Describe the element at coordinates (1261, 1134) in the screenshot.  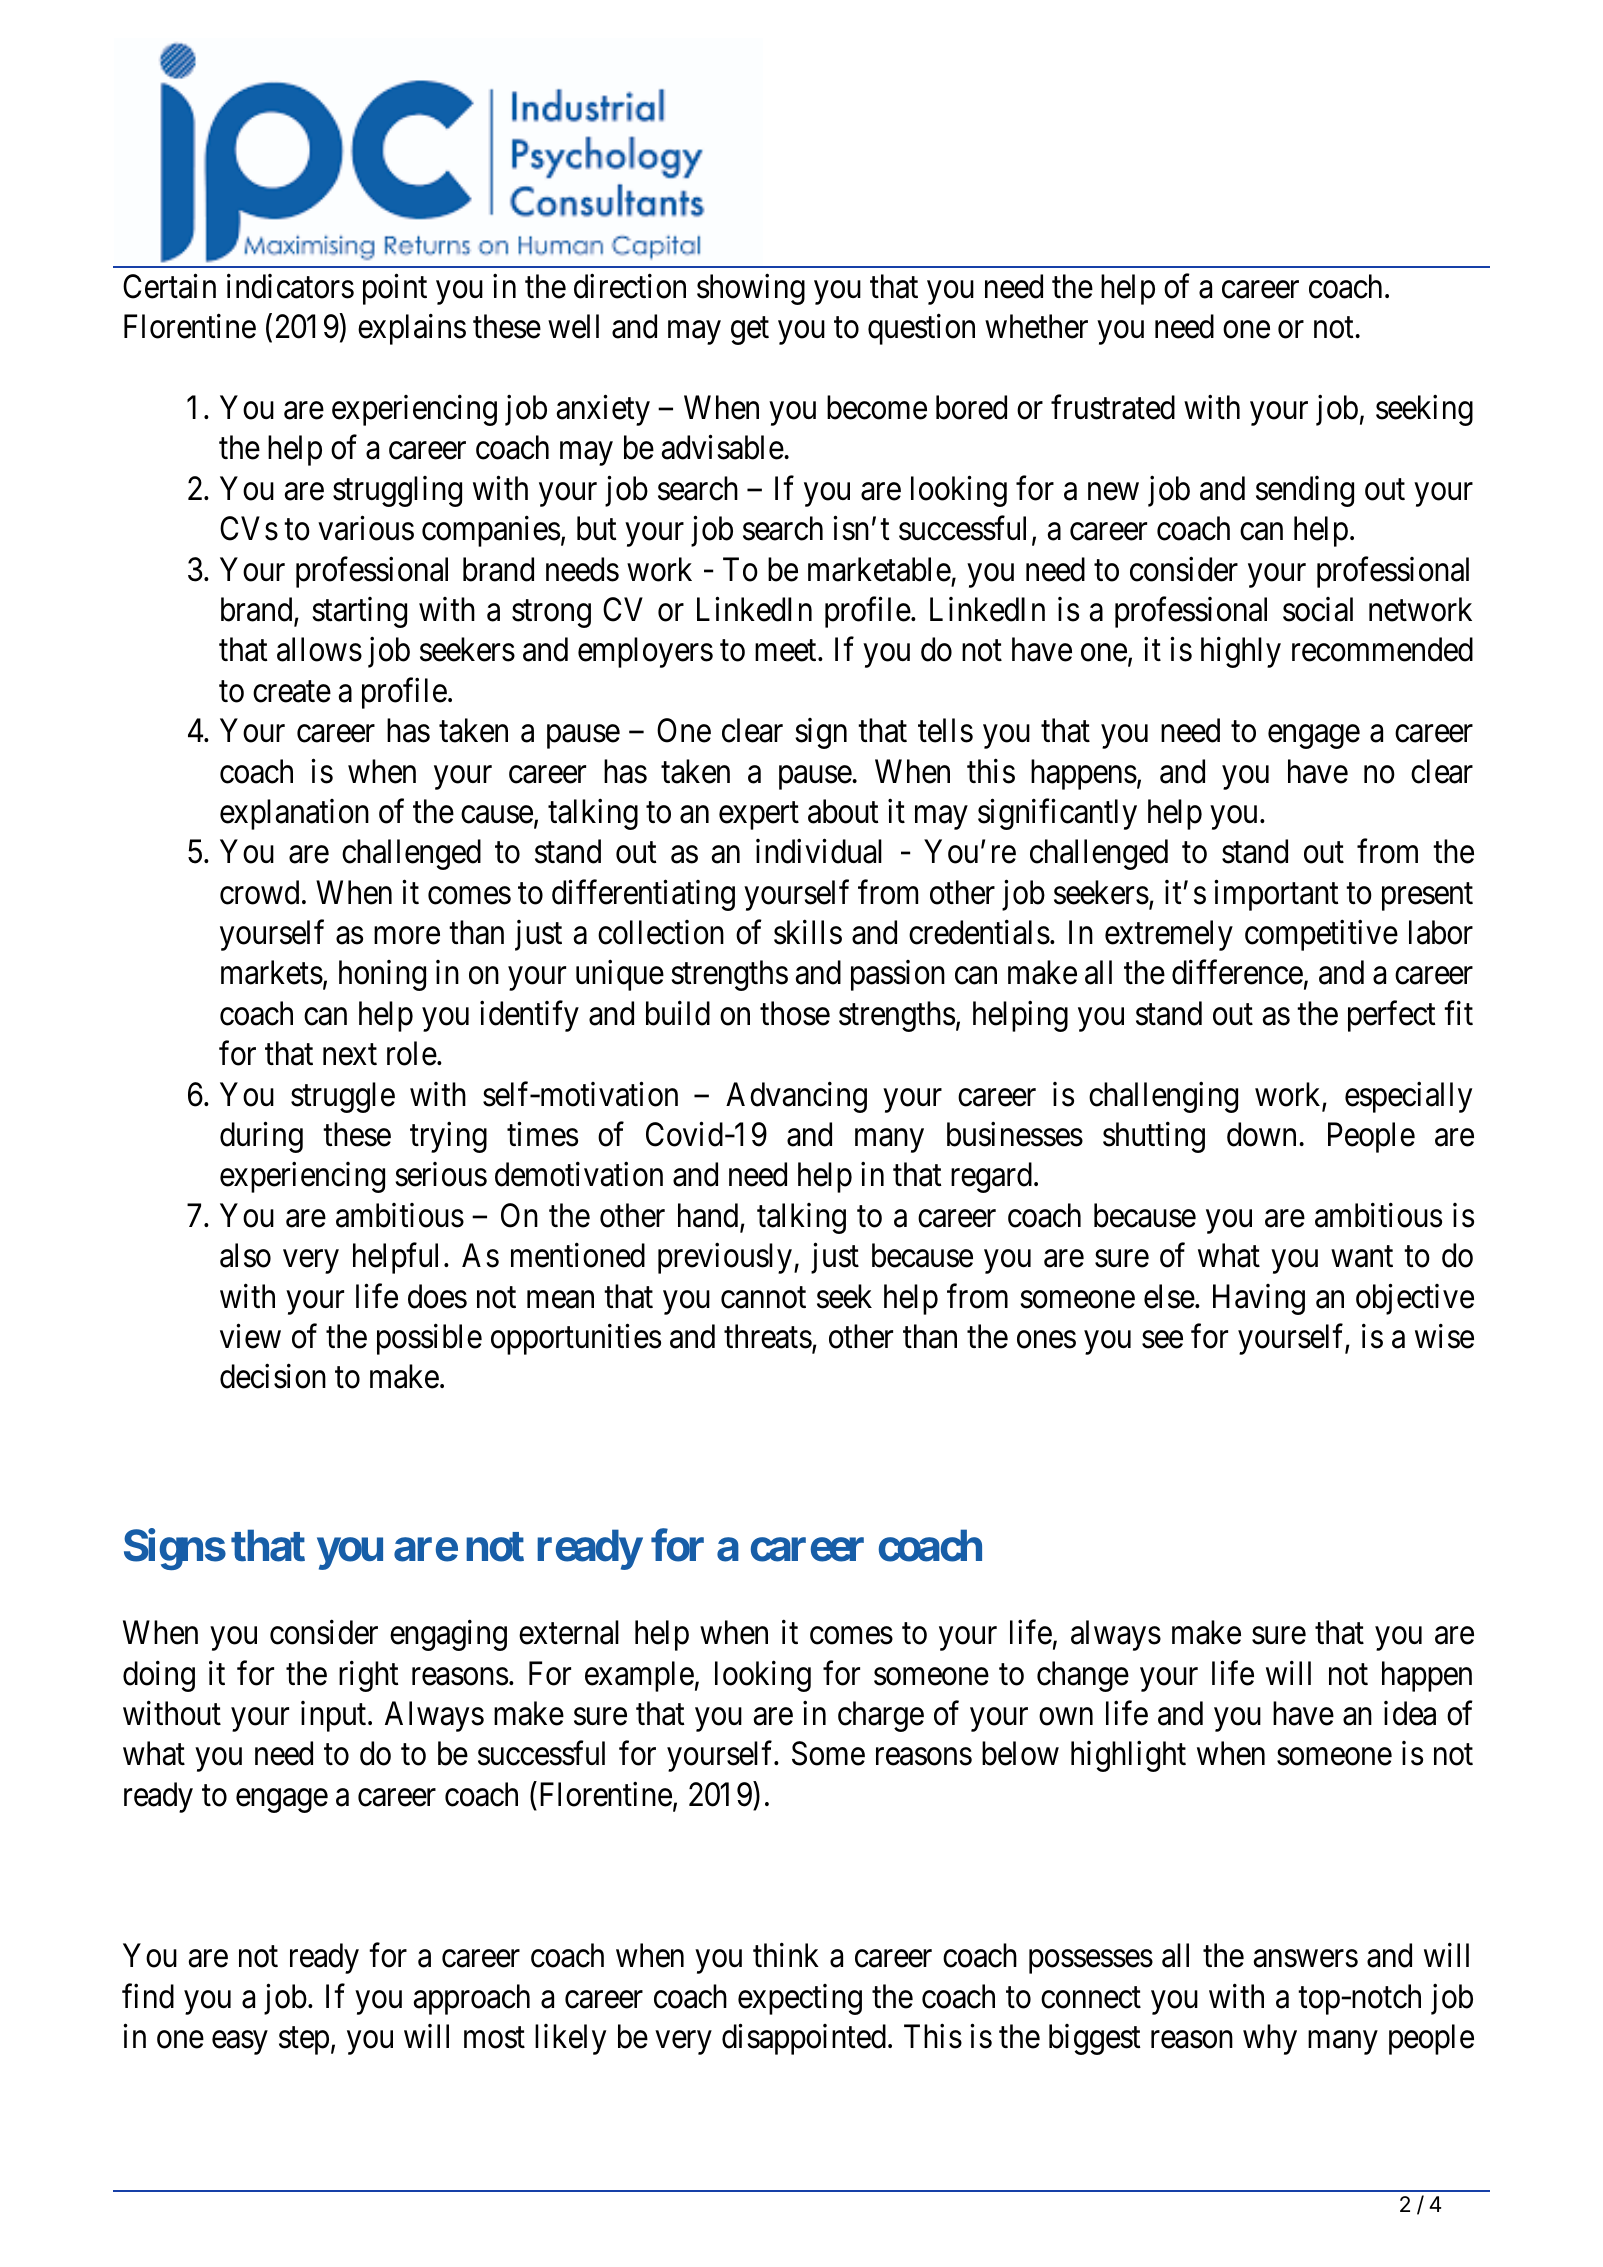
I see `down` at that location.
